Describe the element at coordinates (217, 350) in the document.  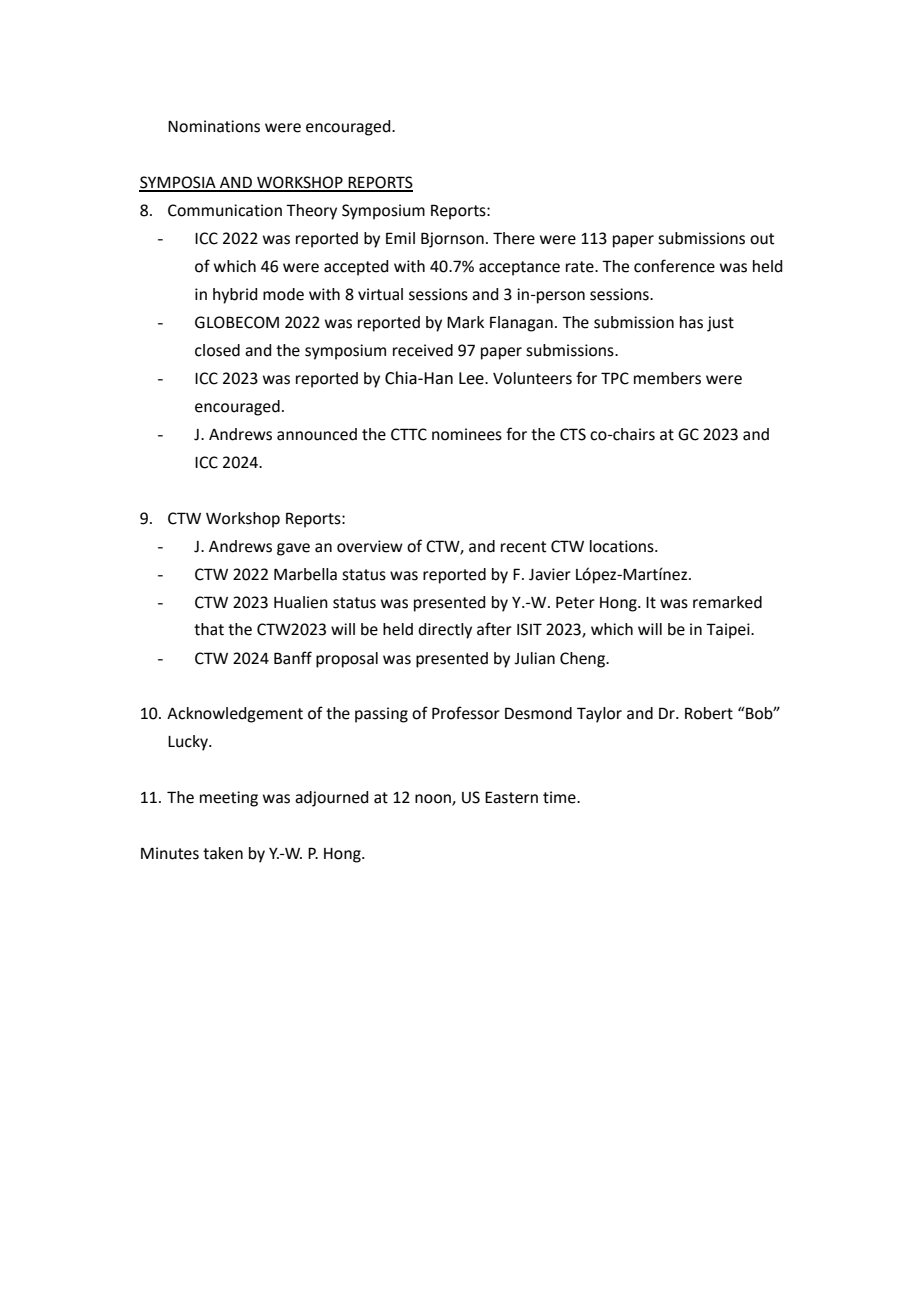
I see `closed` at that location.
